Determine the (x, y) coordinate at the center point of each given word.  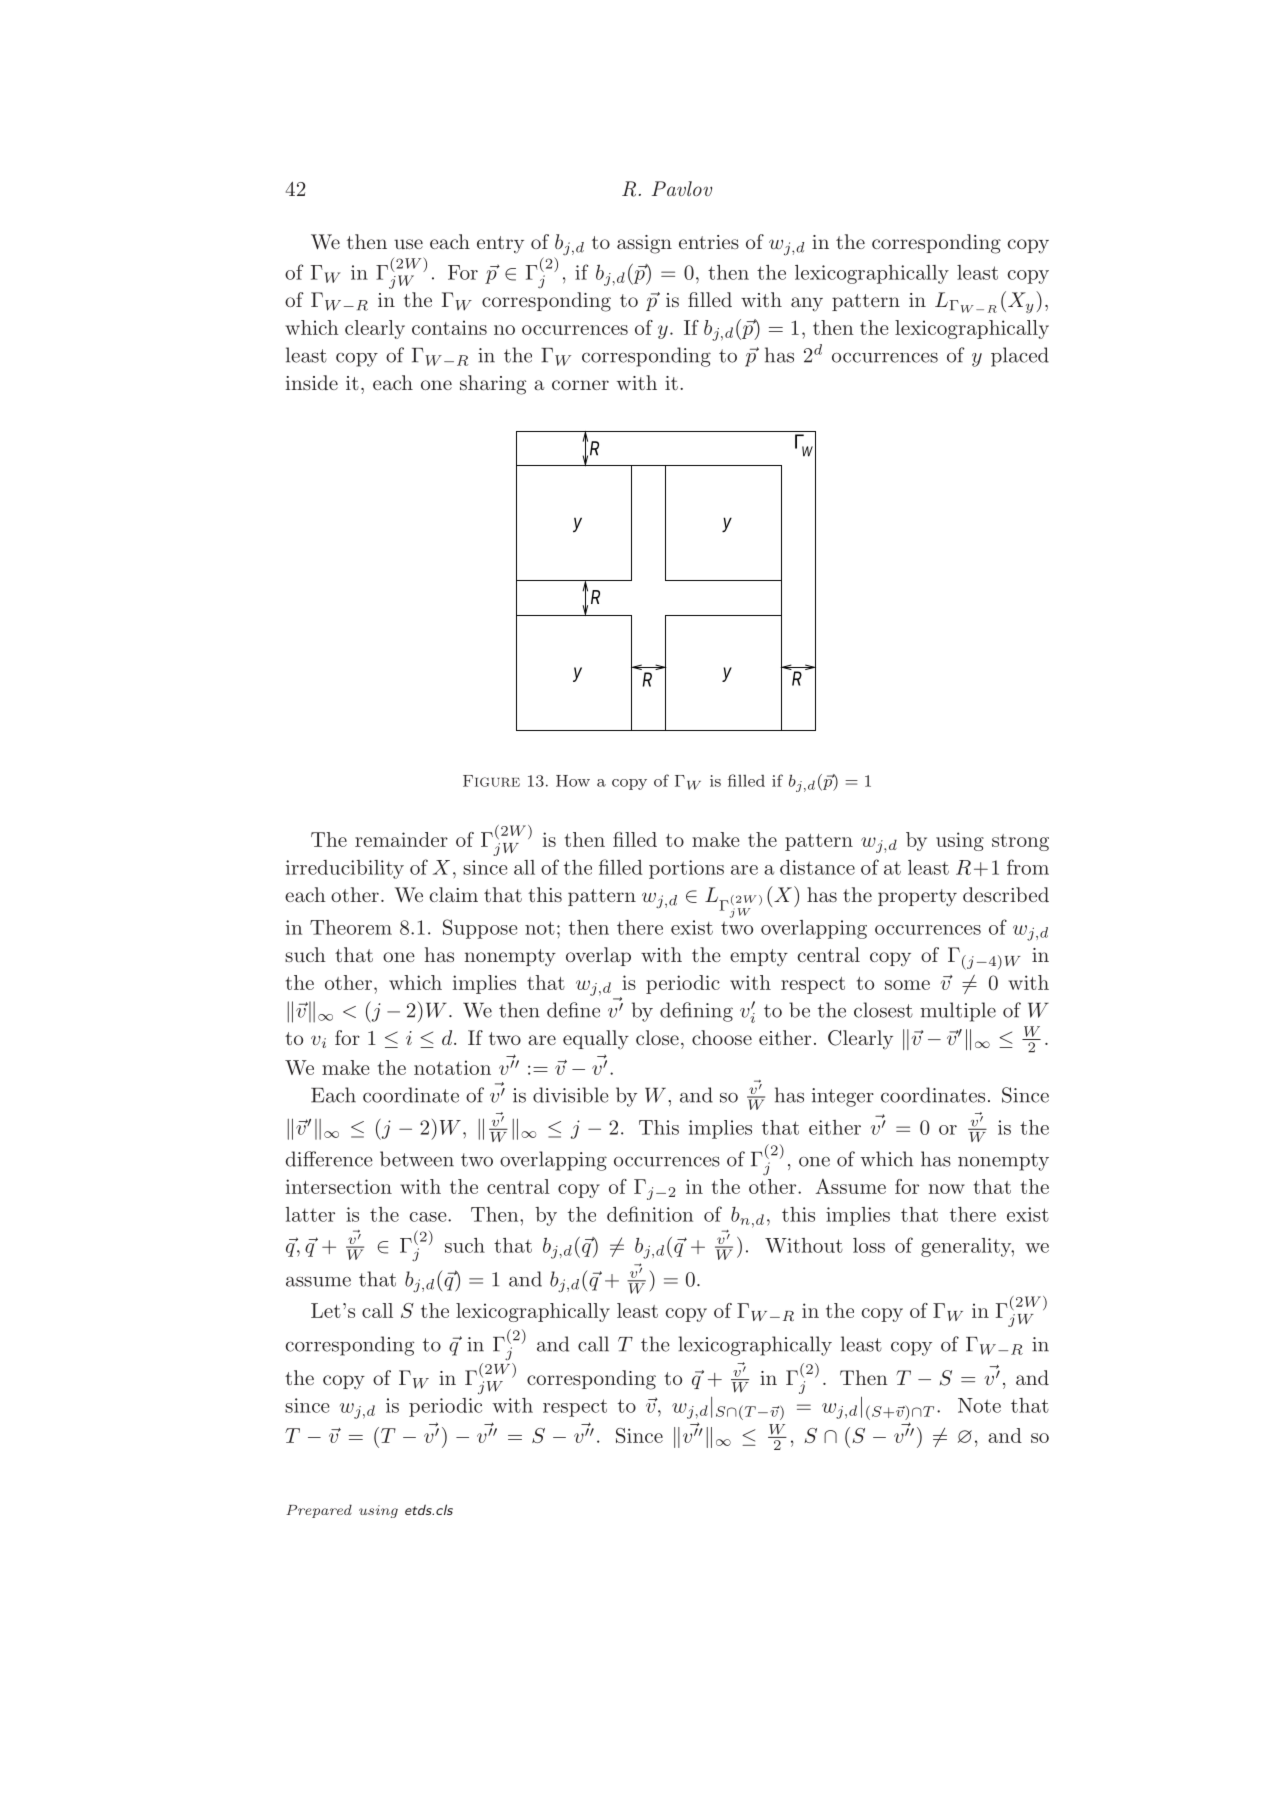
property (917, 898)
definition (650, 1214)
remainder (401, 839)
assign (644, 244)
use (408, 244)
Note (979, 1405)
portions (686, 869)
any (807, 304)
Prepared (319, 1511)
